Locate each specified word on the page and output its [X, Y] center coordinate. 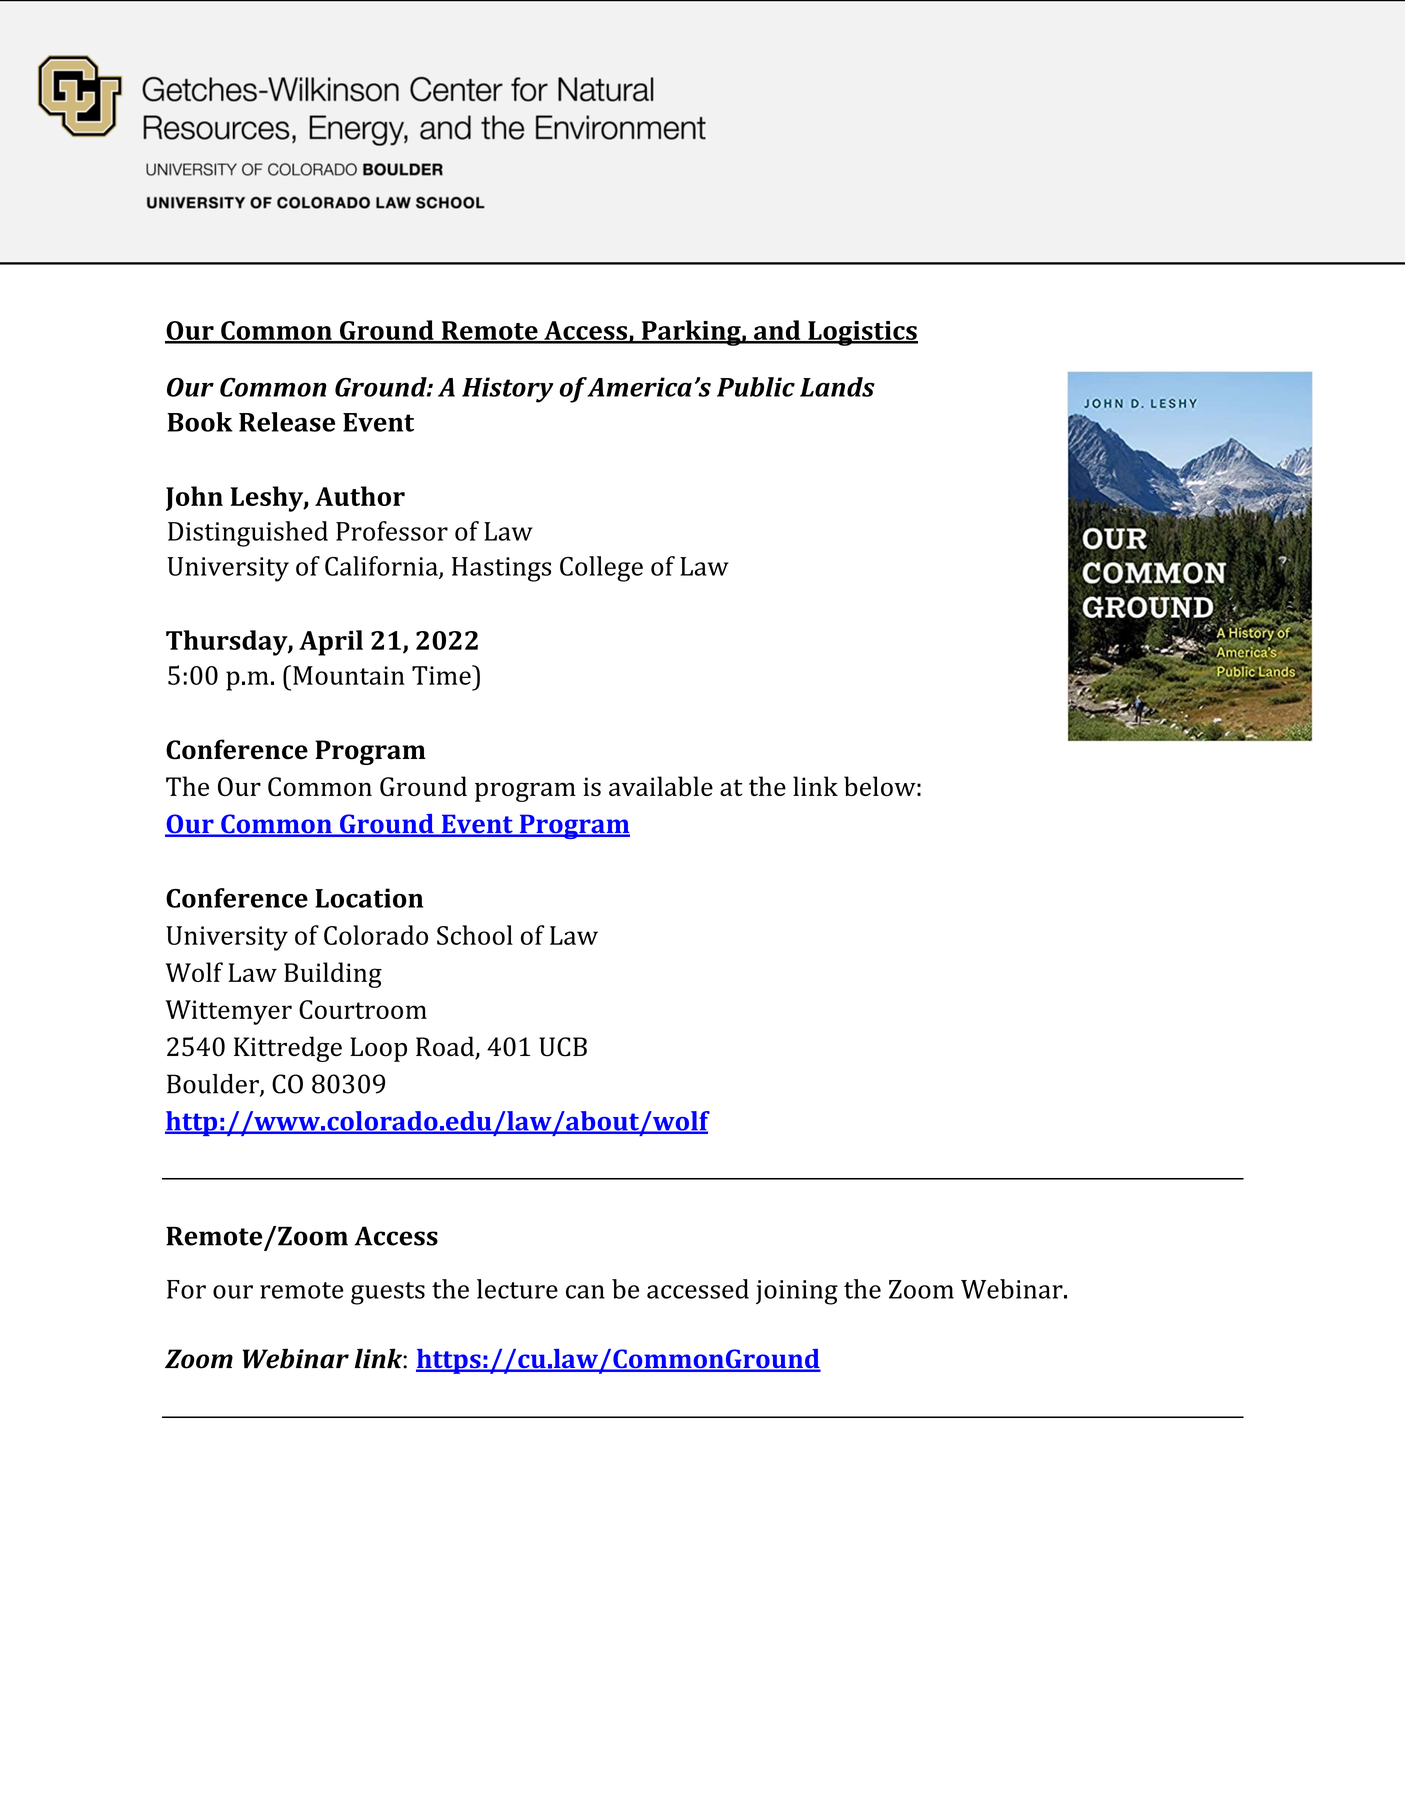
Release [287, 422]
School [475, 935]
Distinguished [248, 534]
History [507, 390]
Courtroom [363, 1009]
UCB [563, 1047]
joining [797, 1292]
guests [388, 1293]
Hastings [501, 569]
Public [756, 387]
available [661, 786]
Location [369, 898]
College [601, 569]
